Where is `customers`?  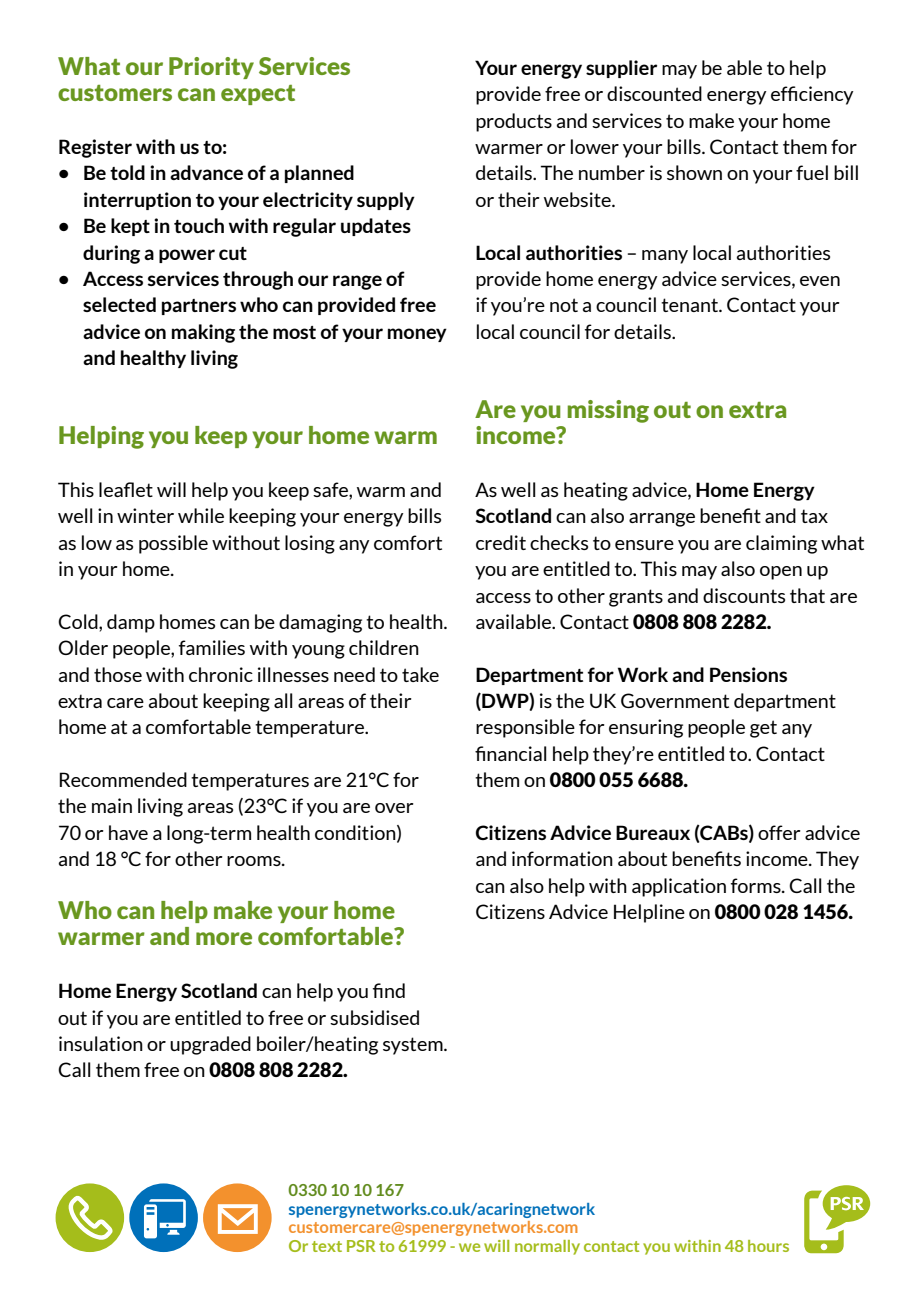 customers is located at coordinates (115, 93).
